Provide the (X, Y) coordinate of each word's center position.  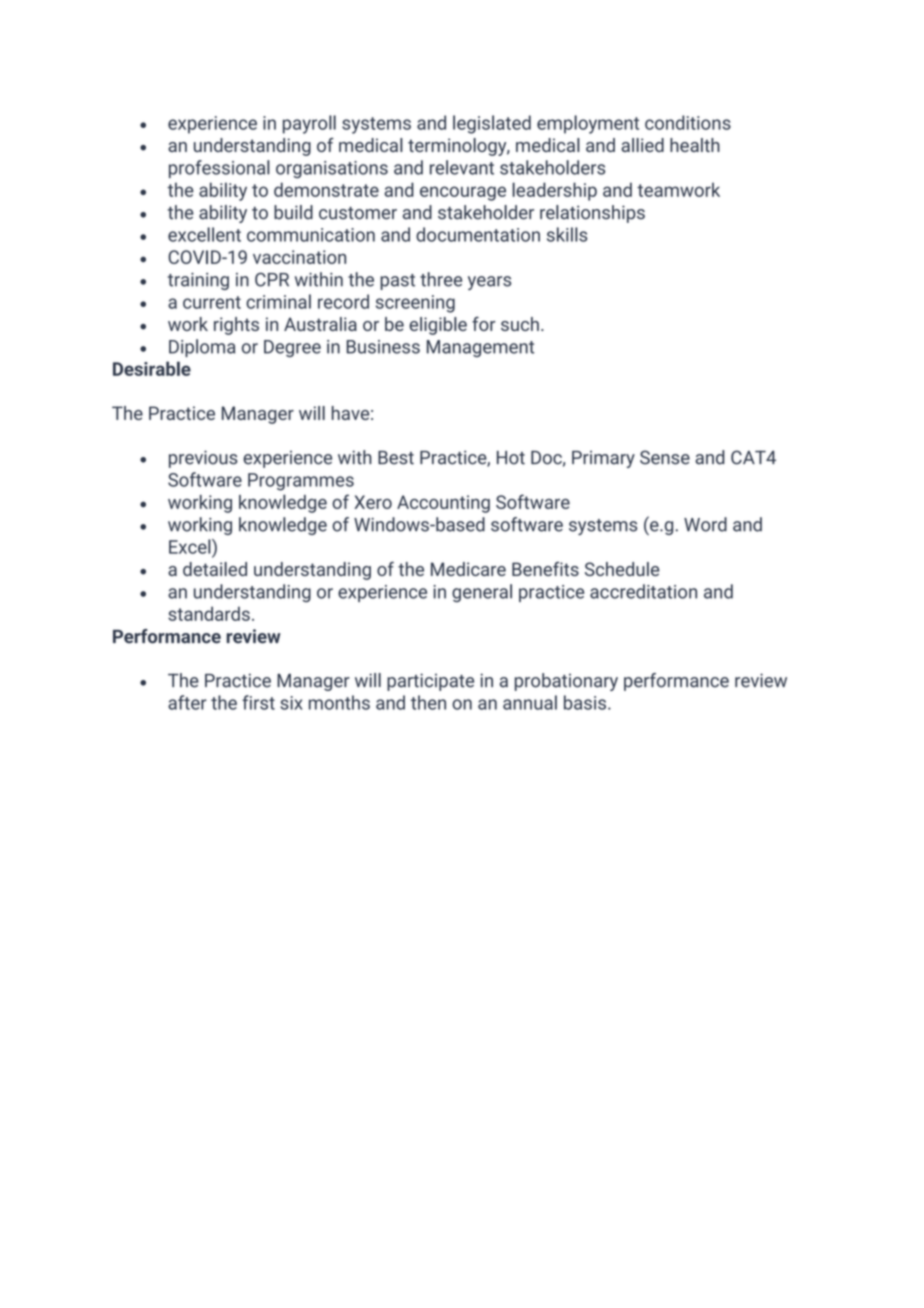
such (520, 324)
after (187, 702)
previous (203, 459)
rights (236, 326)
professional (219, 169)
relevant (462, 167)
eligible (438, 326)
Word (705, 524)
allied (642, 145)
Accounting (443, 504)
